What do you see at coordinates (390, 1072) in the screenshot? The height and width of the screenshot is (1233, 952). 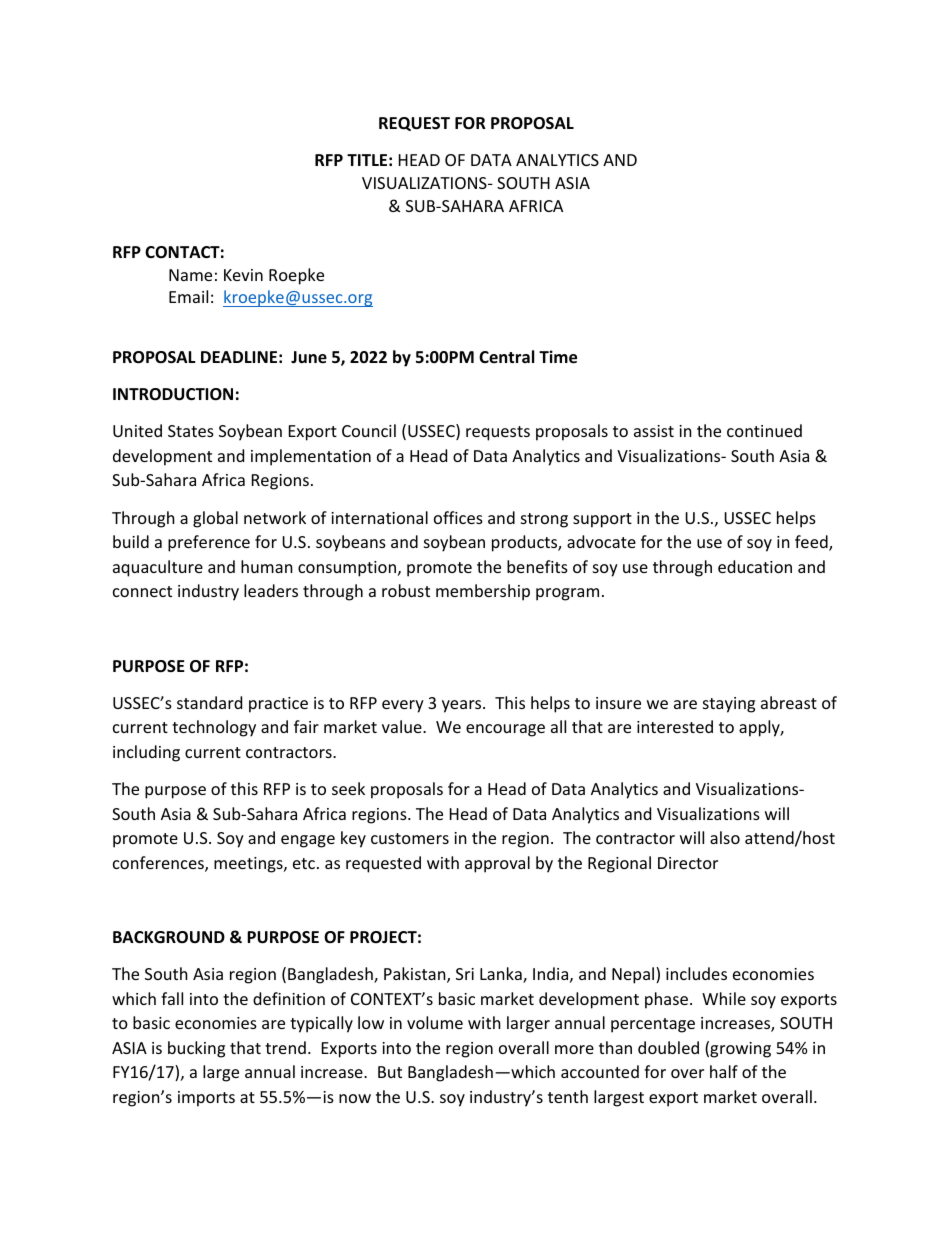 I see `But` at bounding box center [390, 1072].
